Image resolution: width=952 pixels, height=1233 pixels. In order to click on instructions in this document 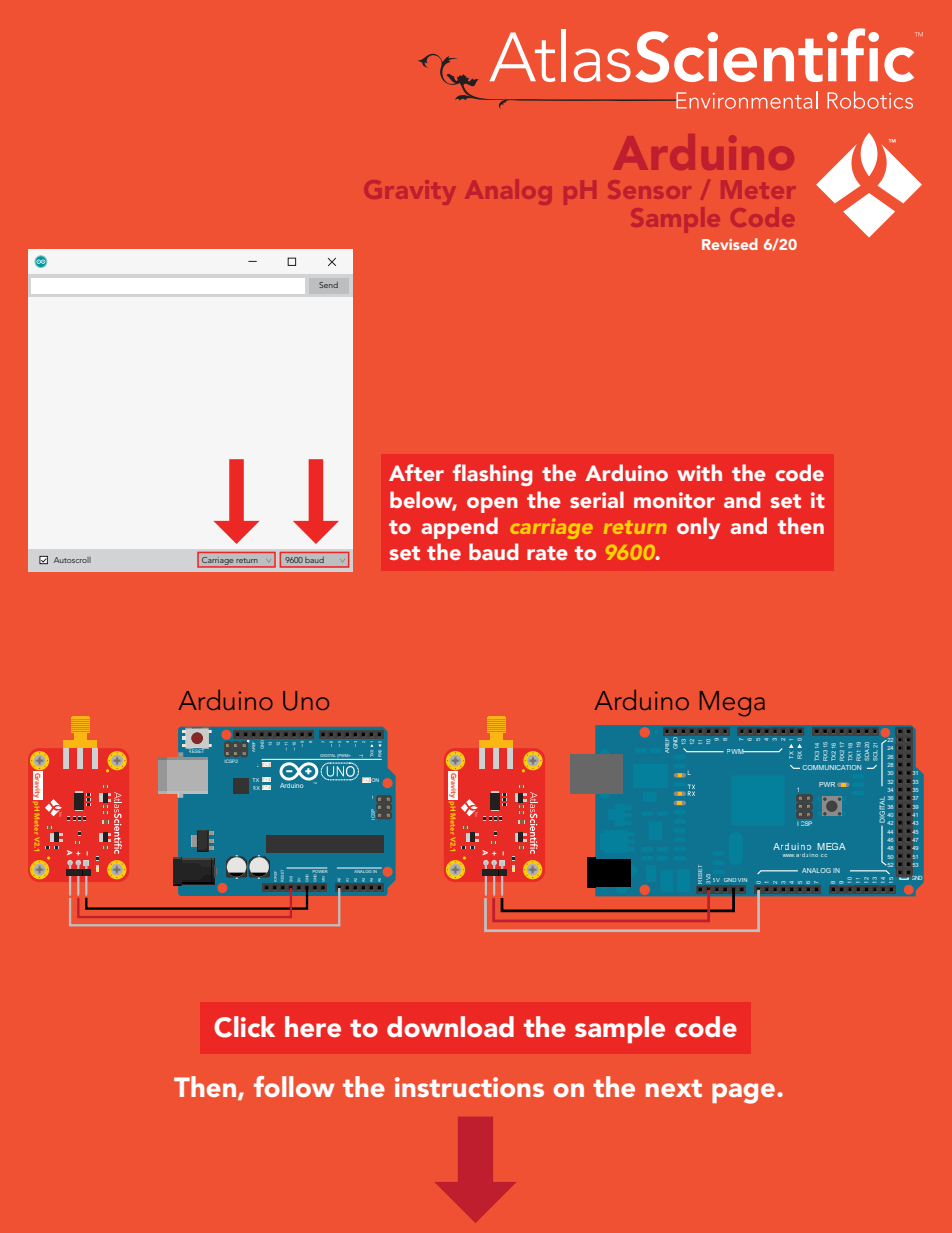, I will do `click(469, 1087)`.
